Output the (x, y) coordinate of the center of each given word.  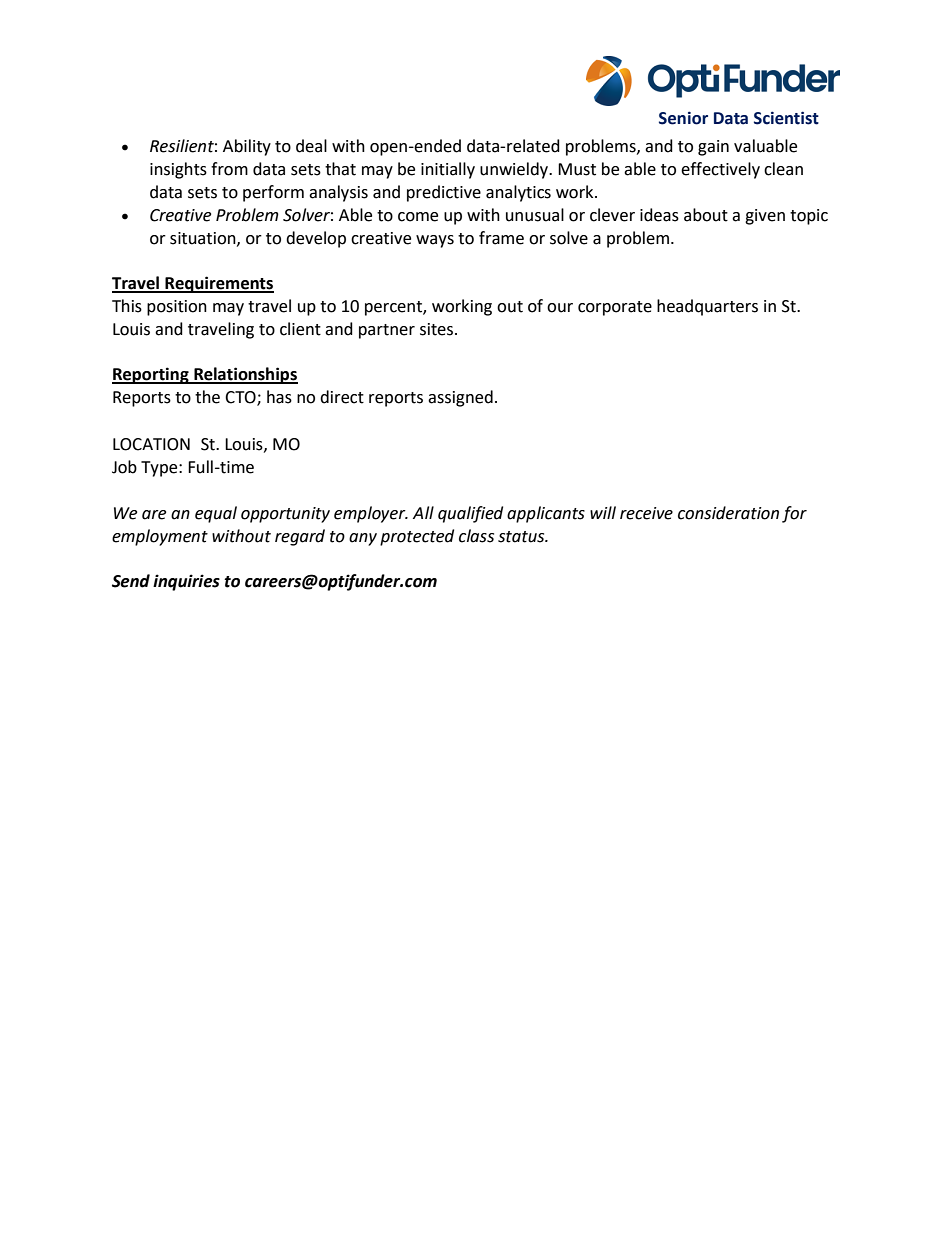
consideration (728, 513)
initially (448, 170)
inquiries (186, 582)
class (476, 536)
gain (713, 148)
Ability (247, 147)
